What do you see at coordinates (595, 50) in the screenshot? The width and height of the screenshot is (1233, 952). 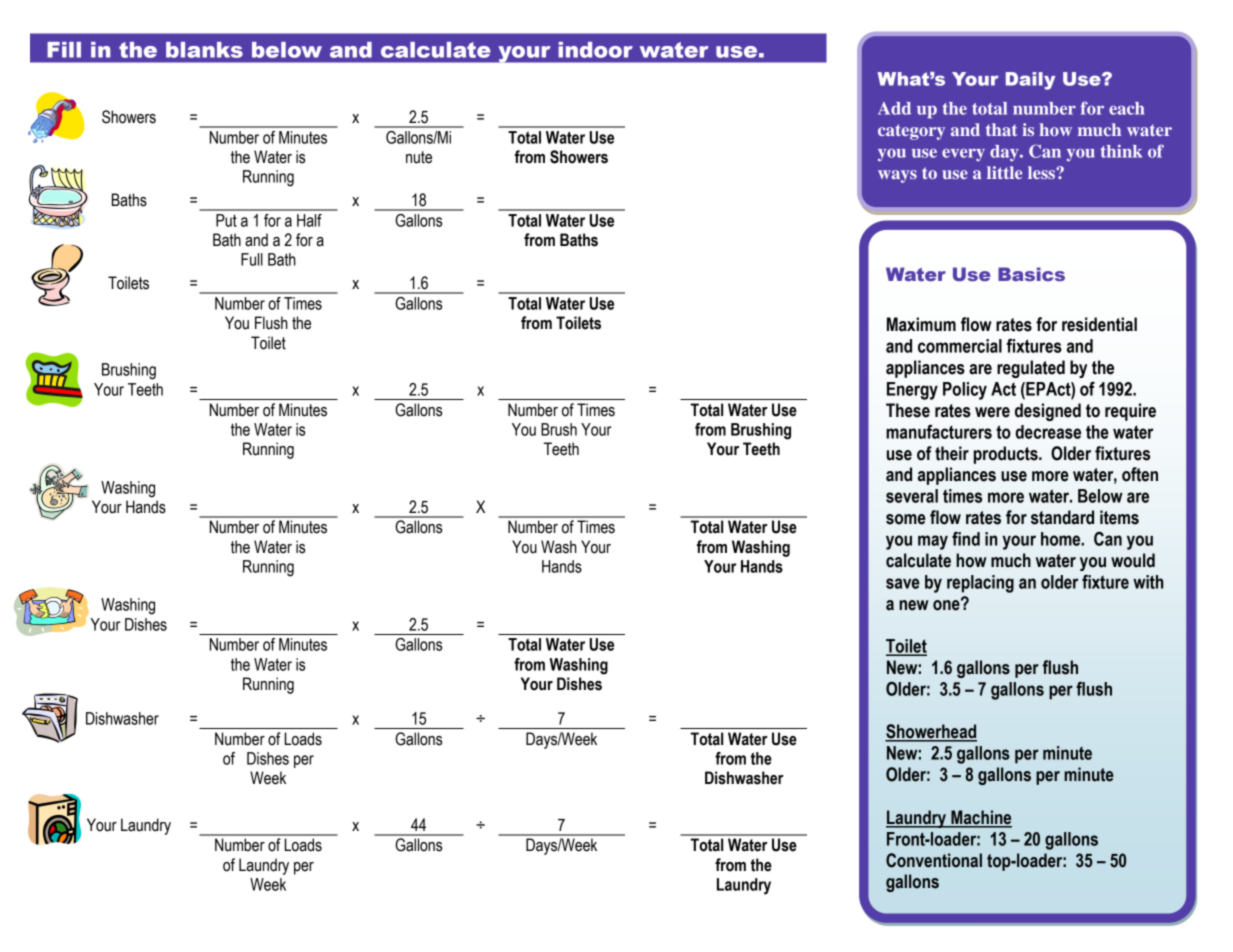 I see `indoor` at bounding box center [595, 50].
